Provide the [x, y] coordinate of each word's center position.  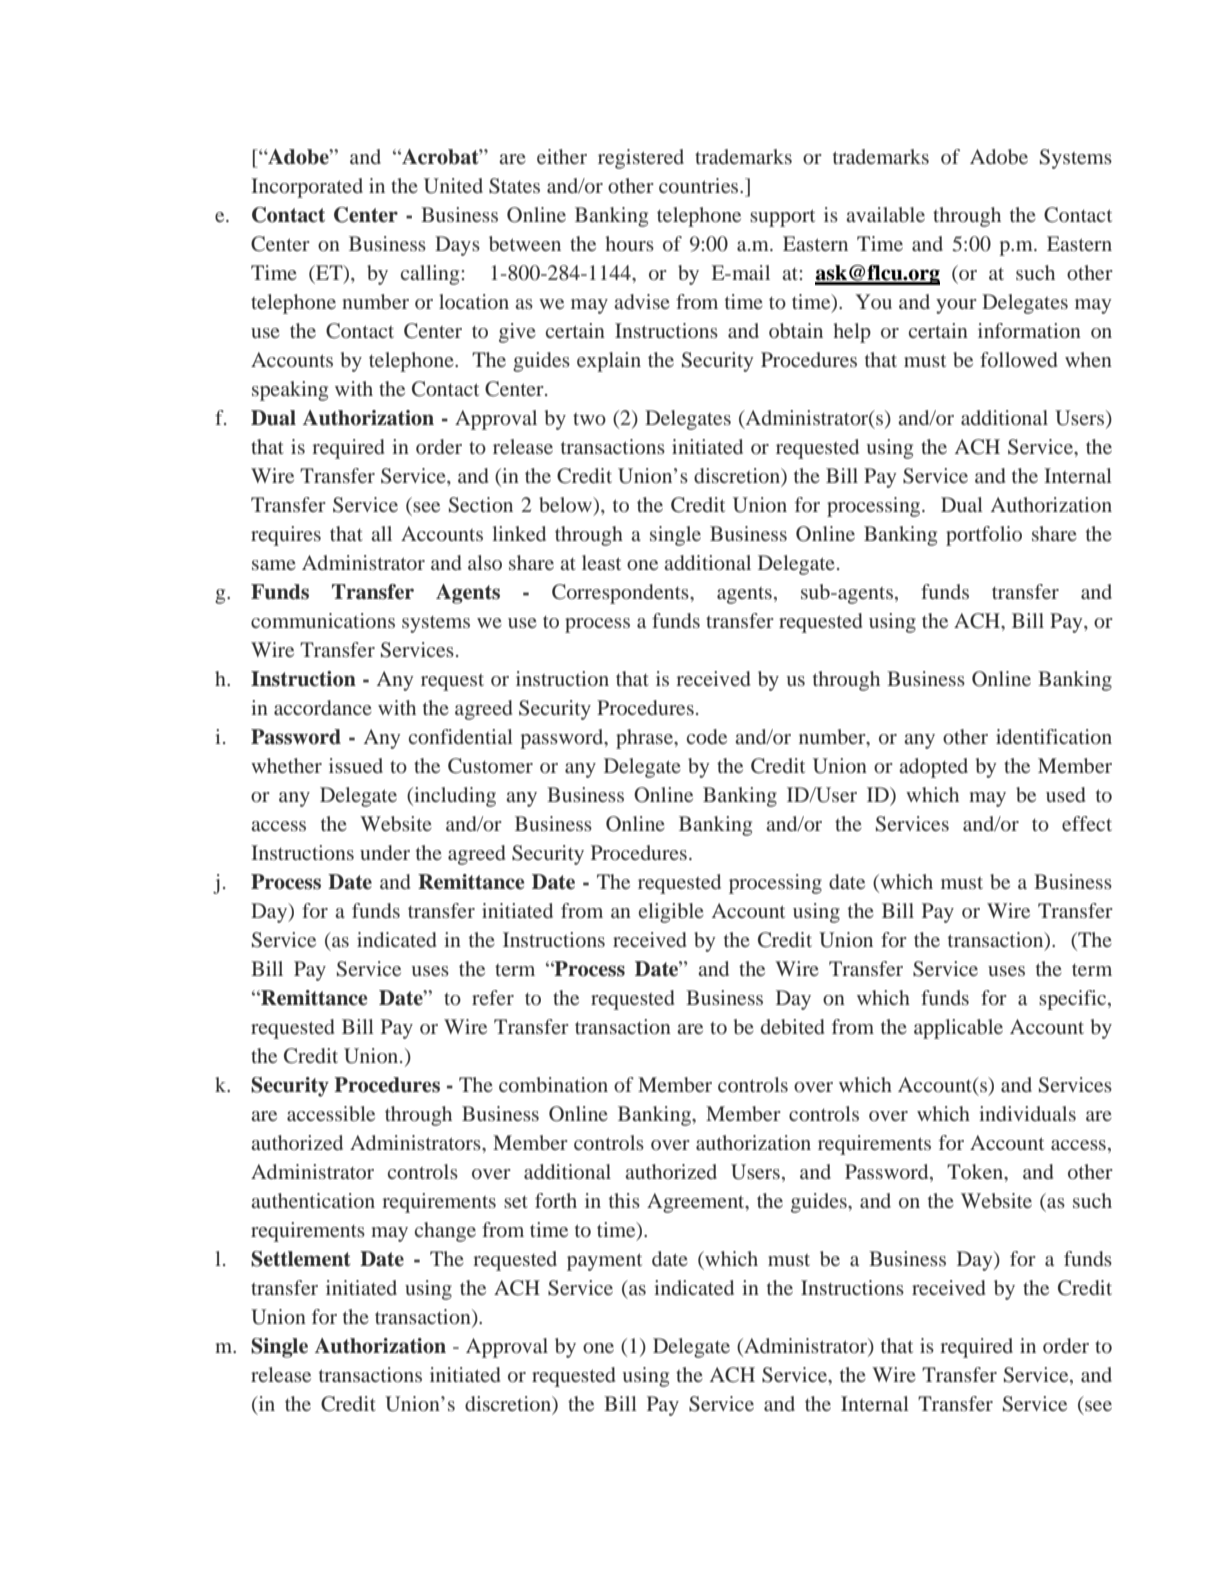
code [707, 736]
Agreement [697, 1203]
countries [700, 185]
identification [1054, 736]
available [885, 214]
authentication [313, 1200]
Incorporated [307, 188]
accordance [323, 707]
